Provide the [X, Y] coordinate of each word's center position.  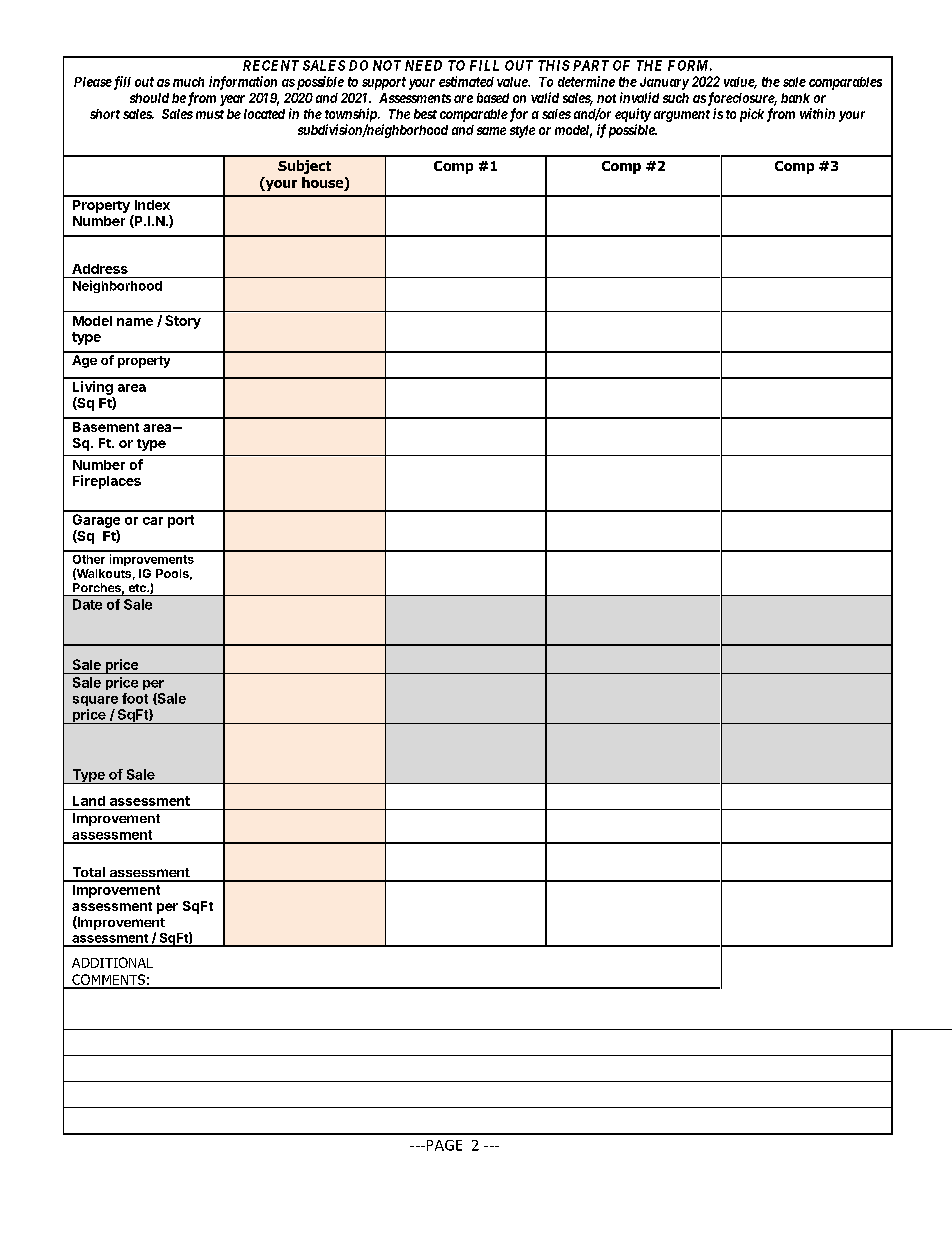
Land [89, 801]
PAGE [443, 1145]
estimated [466, 81]
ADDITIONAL [112, 962]
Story [183, 322]
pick [752, 115]
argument [682, 116]
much [188, 82]
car [153, 521]
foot [135, 698]
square [95, 701]
